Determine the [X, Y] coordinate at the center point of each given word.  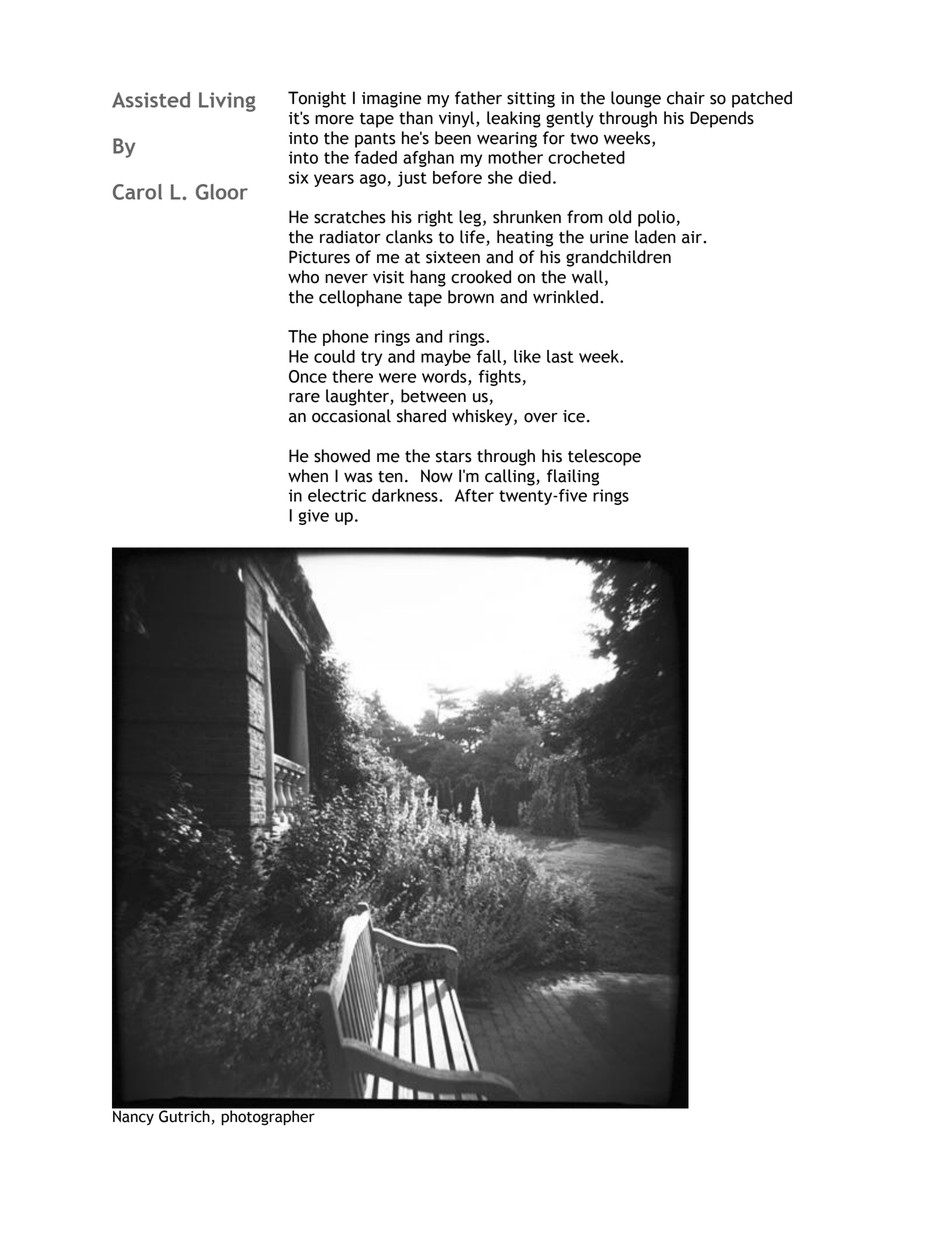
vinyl [458, 119]
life [473, 238]
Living [227, 102]
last [560, 356]
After [474, 495]
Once [308, 376]
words [445, 377]
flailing [573, 477]
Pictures [319, 257]
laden [655, 237]
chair [686, 98]
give [313, 517]
